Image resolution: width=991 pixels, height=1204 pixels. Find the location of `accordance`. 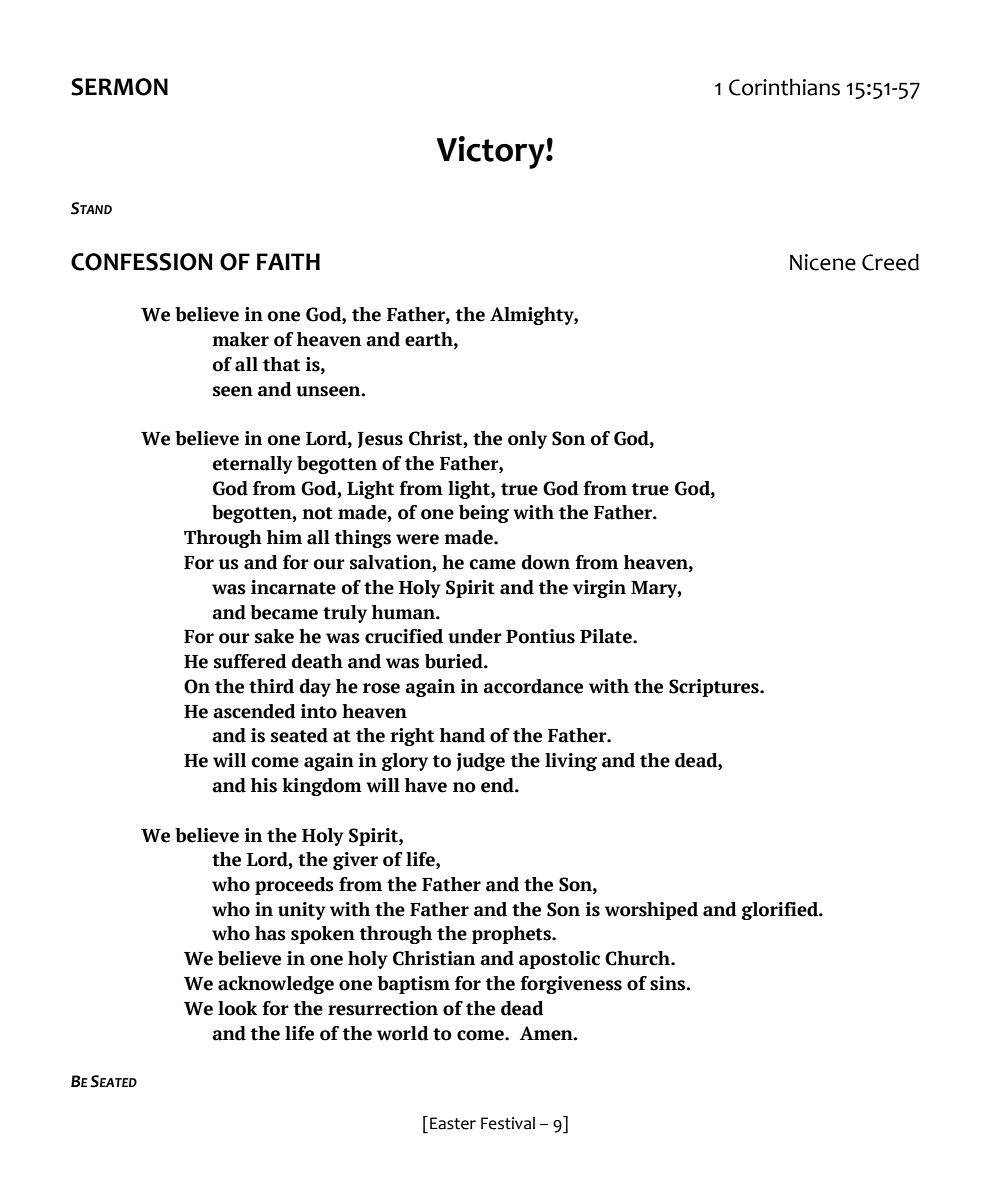

accordance is located at coordinates (533, 686).
